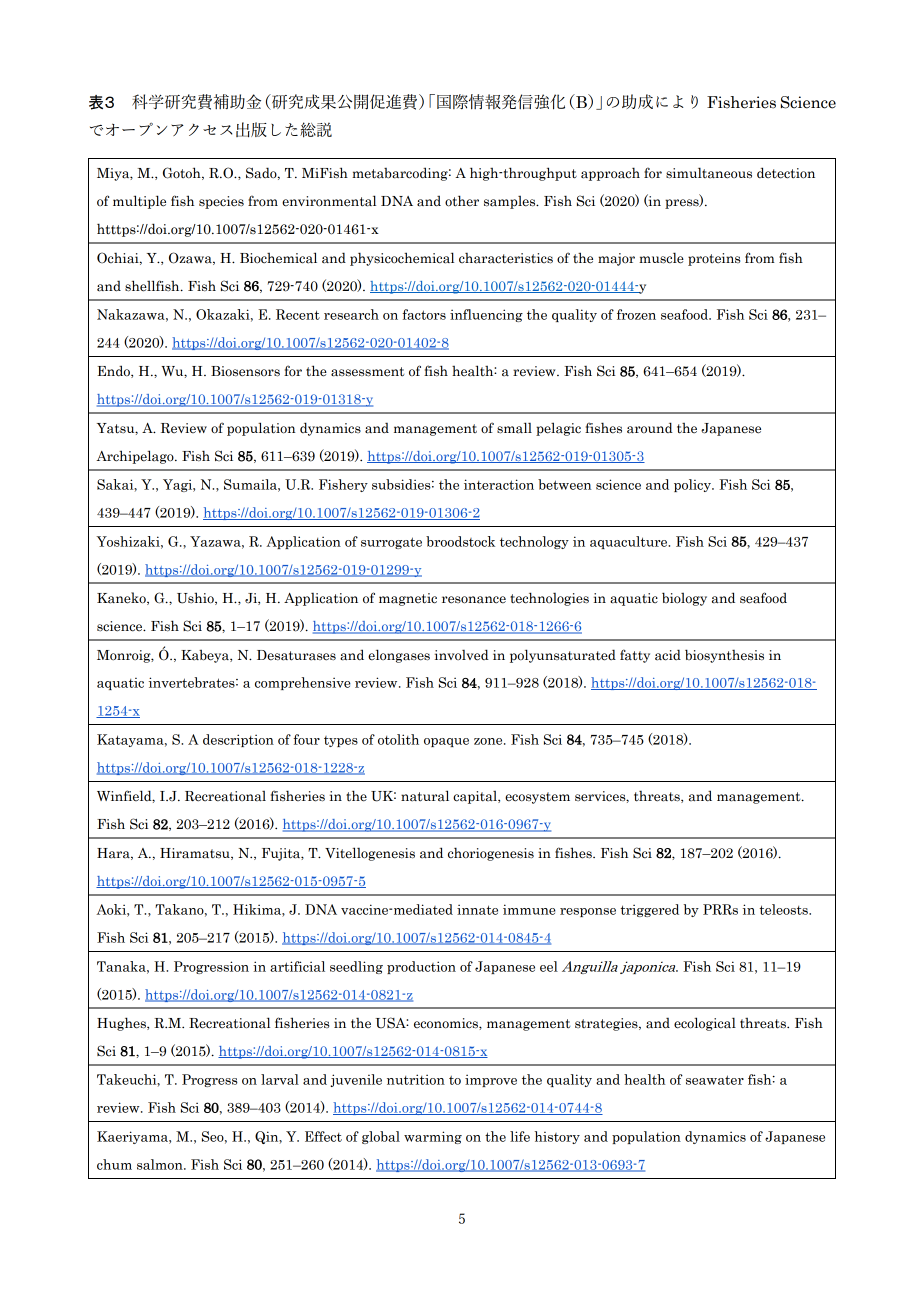 The image size is (924, 1308). What do you see at coordinates (462, 201) in the screenshot?
I see `other` at bounding box center [462, 201].
